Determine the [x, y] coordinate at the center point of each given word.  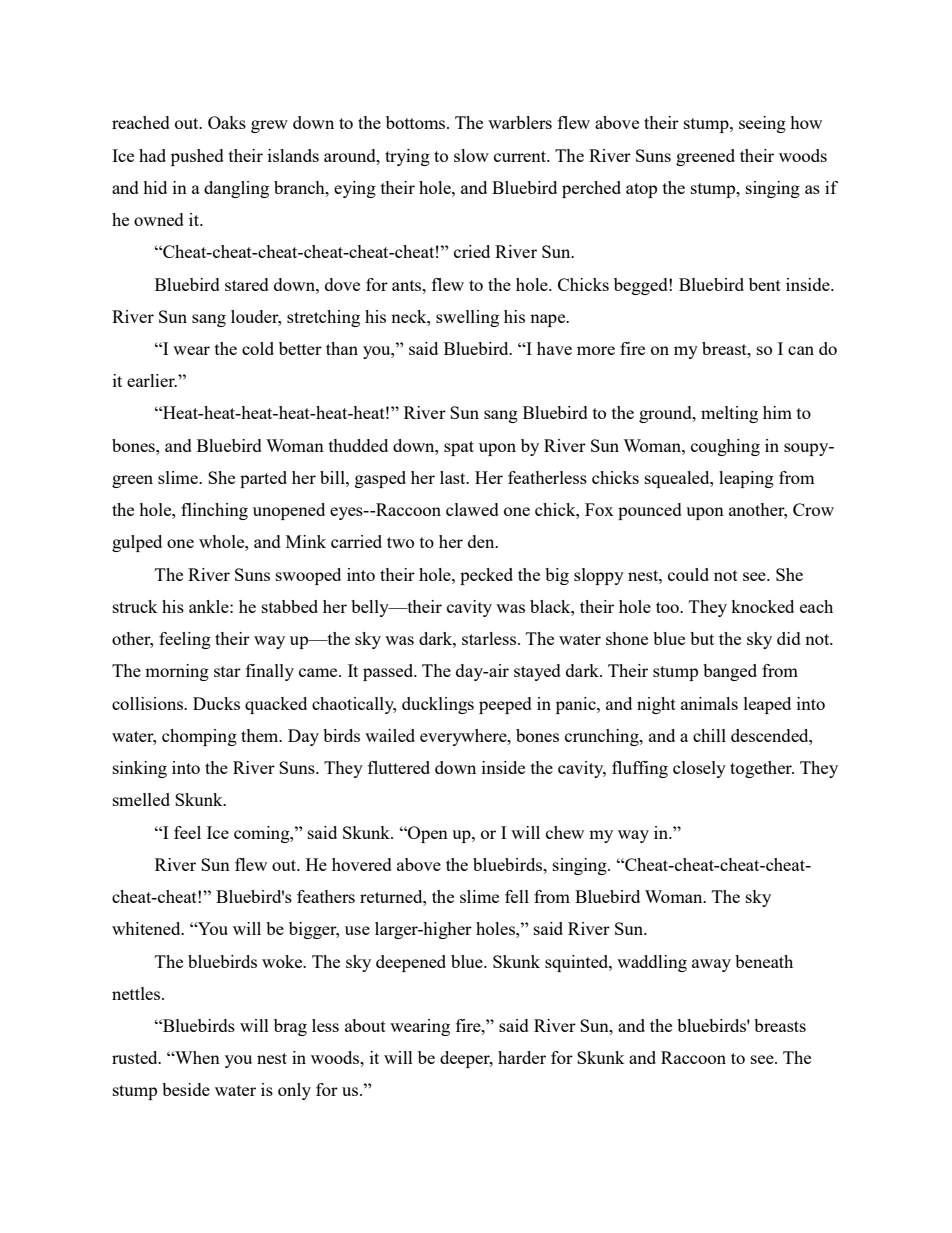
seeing [762, 124]
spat [459, 448]
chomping [199, 737]
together [762, 769]
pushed [197, 157]
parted [263, 479]
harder [522, 1057]
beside [186, 1089]
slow [471, 155]
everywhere [464, 737]
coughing [725, 447]
